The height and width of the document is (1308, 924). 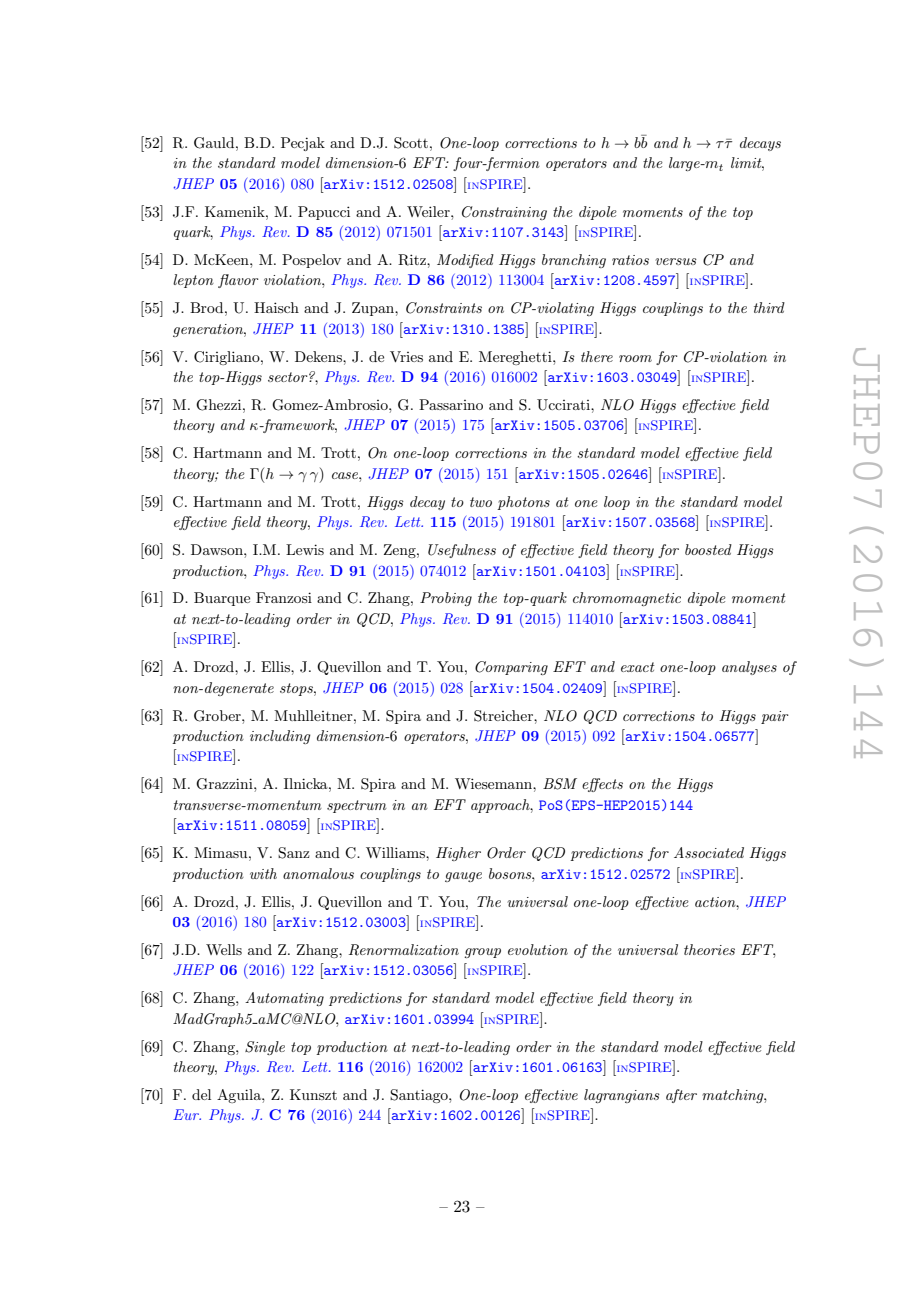 What do you see at coordinates (265, 1048) in the document?
I see `Single` at bounding box center [265, 1048].
